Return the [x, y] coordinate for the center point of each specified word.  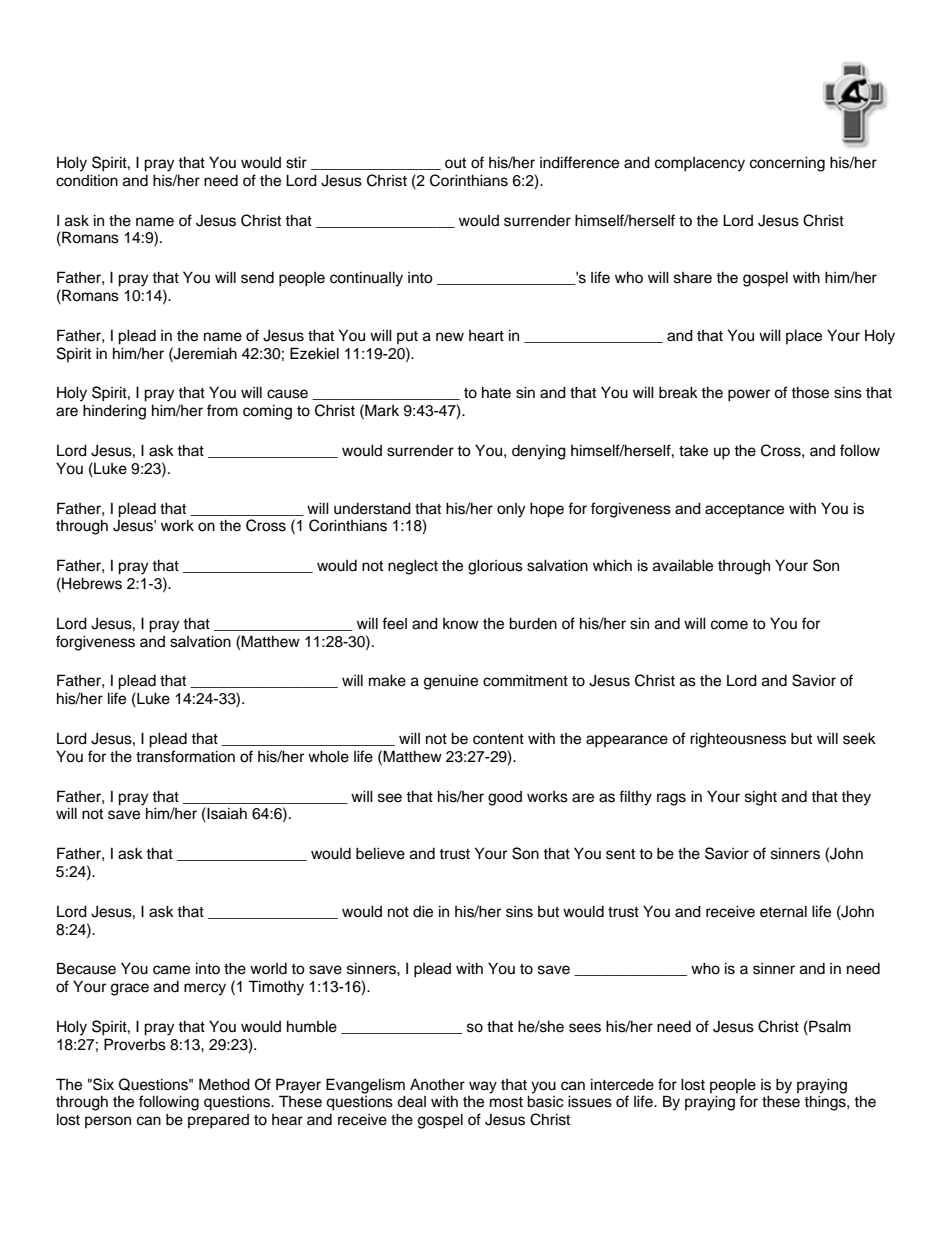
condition [87, 180]
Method [224, 1084]
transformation [185, 756]
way [483, 1087]
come [729, 625]
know [461, 623]
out [455, 163]
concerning [787, 164]
